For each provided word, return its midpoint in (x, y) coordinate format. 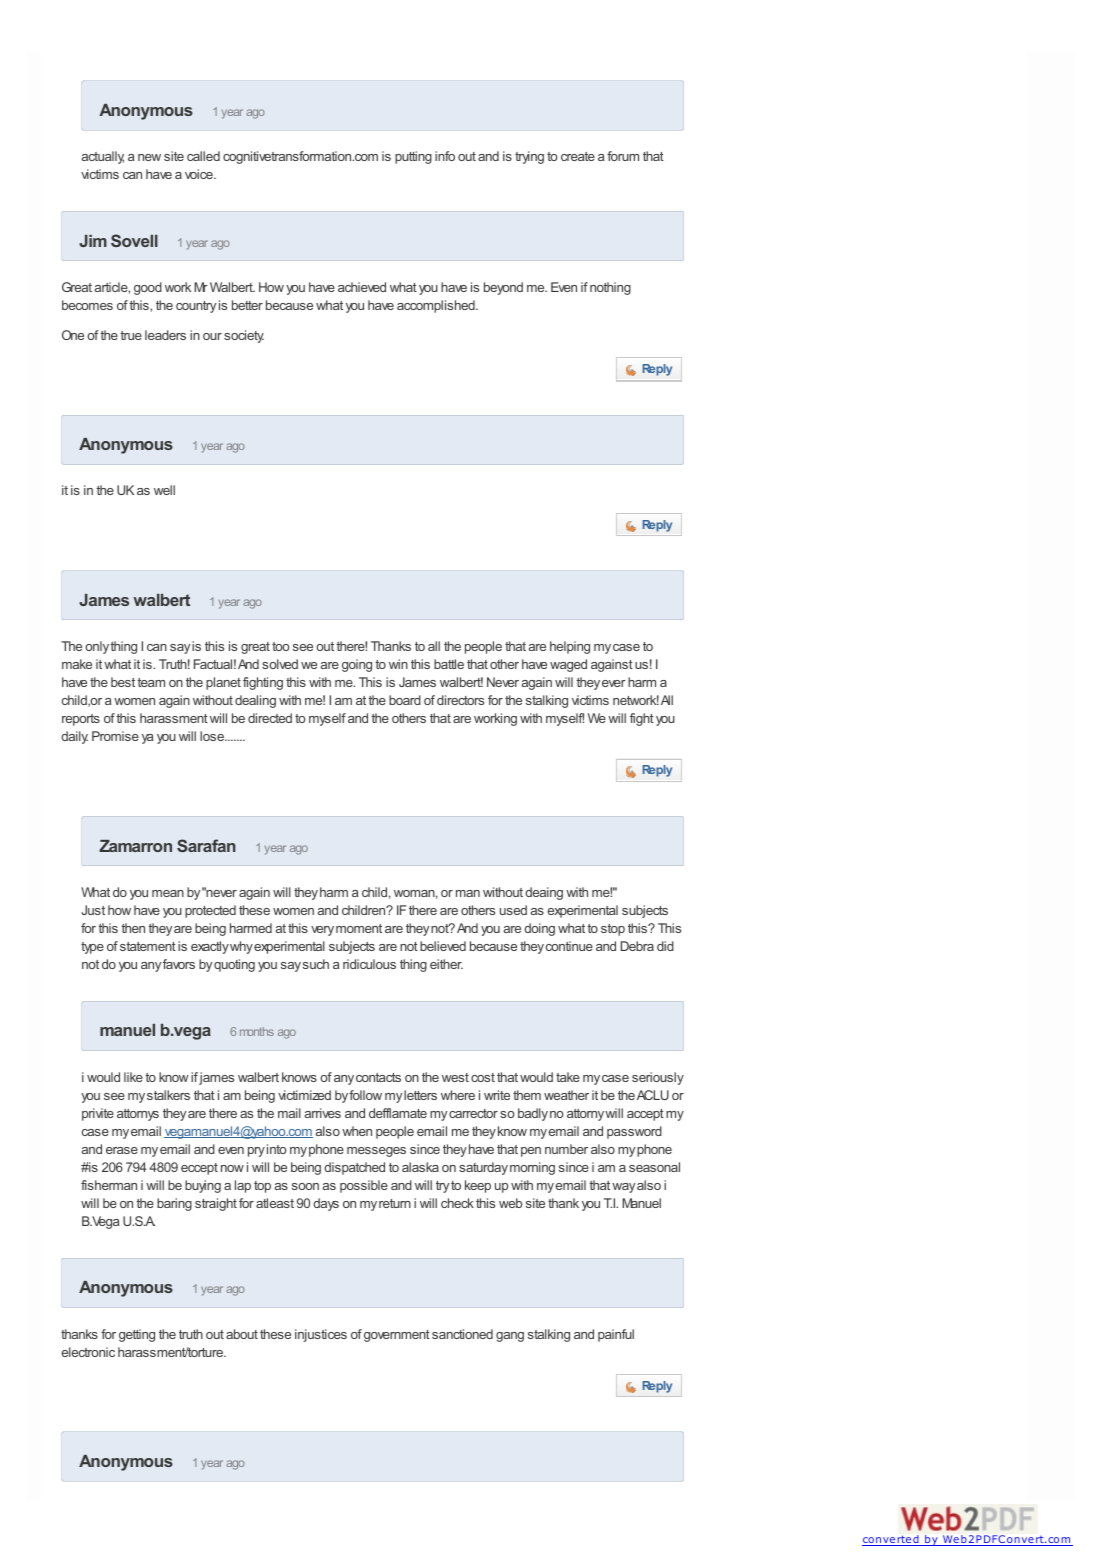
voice (200, 174)
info (445, 156)
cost (483, 1077)
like (133, 1077)
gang (510, 1337)
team (151, 682)
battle (449, 664)
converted (891, 1540)
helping (570, 647)
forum (623, 156)
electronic (88, 1352)
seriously (658, 1078)
